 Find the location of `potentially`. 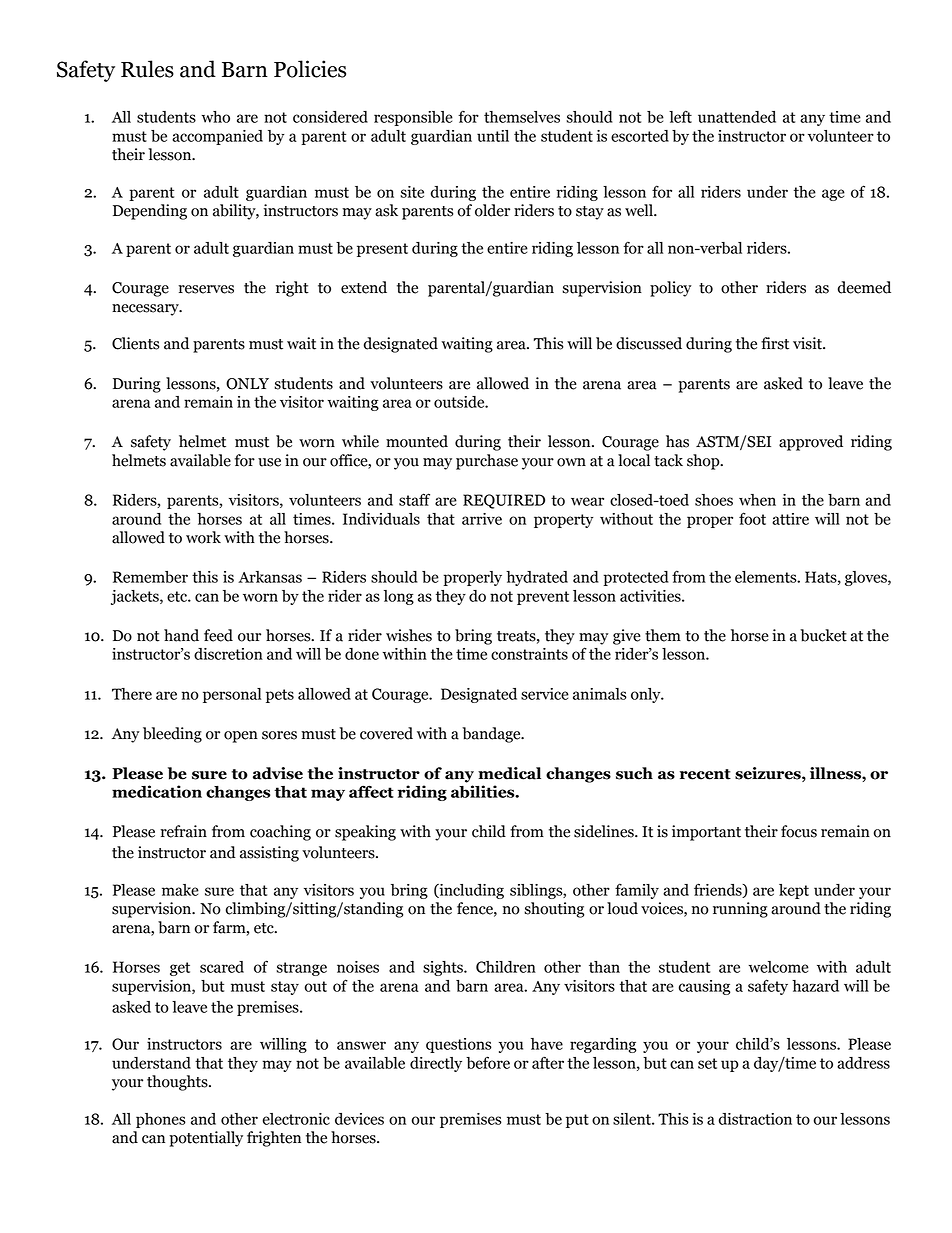

potentially is located at coordinates (206, 1139).
